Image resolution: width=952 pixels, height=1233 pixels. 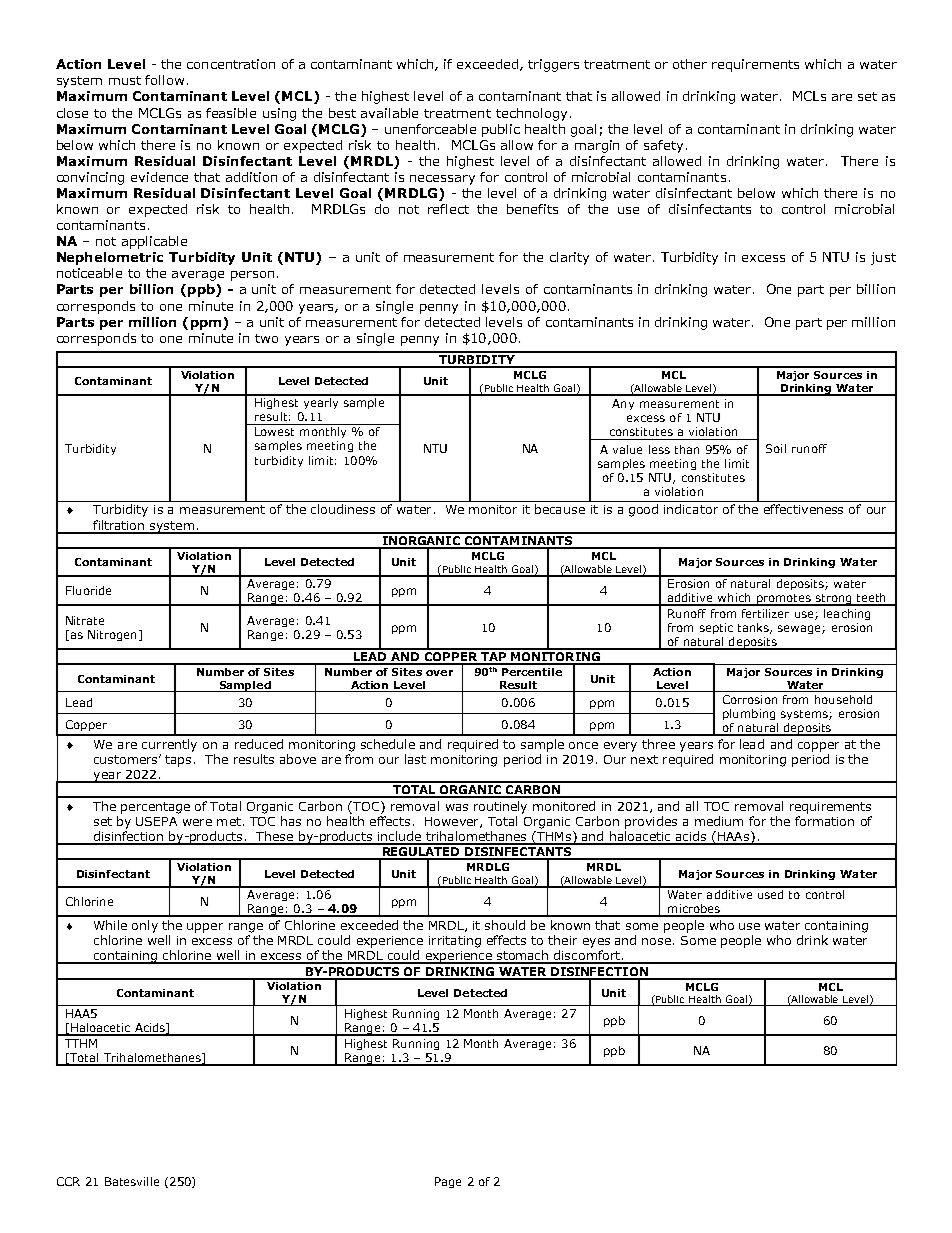 What do you see at coordinates (145, 926) in the screenshot?
I see `only` at bounding box center [145, 926].
